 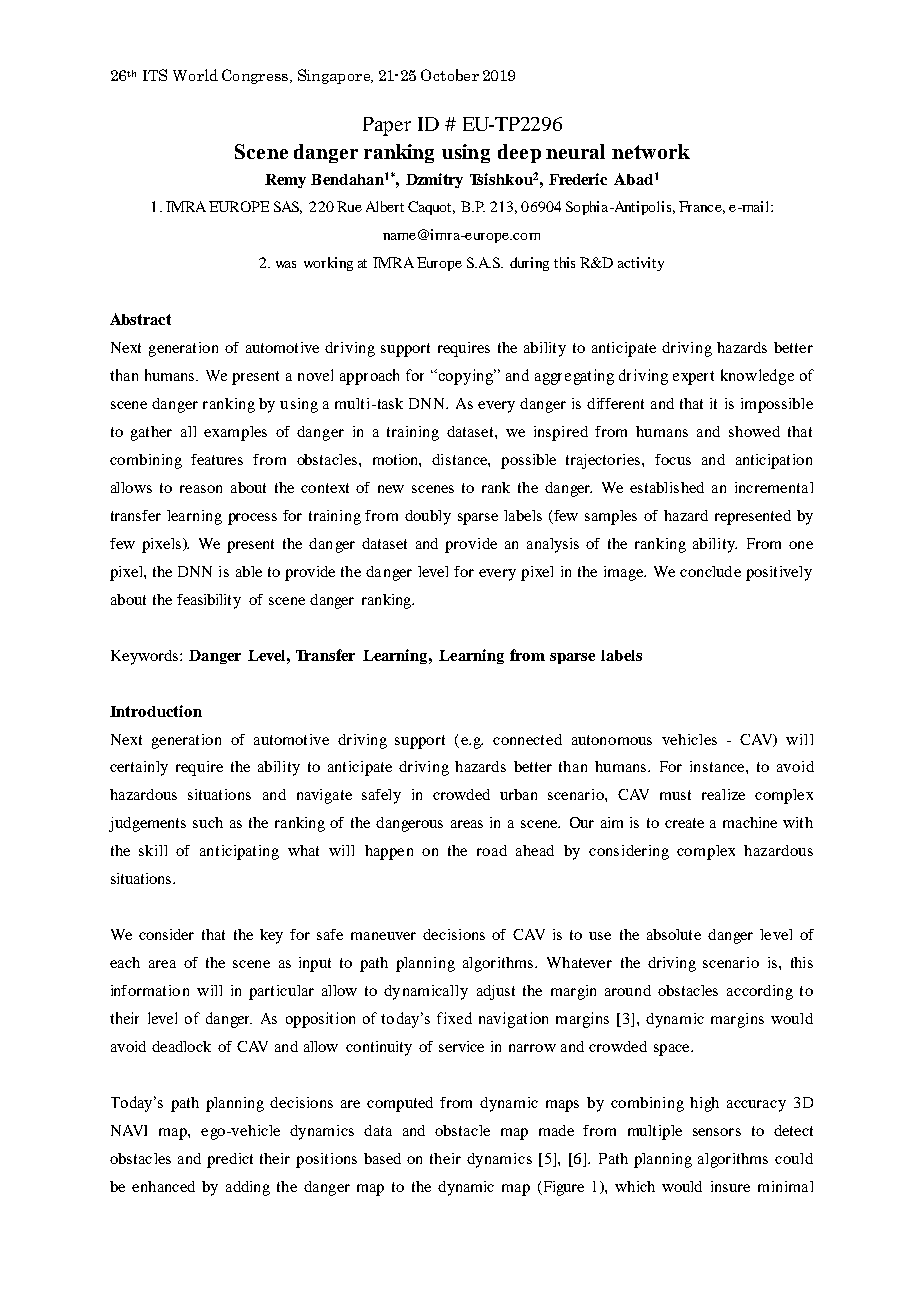 What do you see at coordinates (710, 571) in the page?
I see `conclude` at bounding box center [710, 571].
